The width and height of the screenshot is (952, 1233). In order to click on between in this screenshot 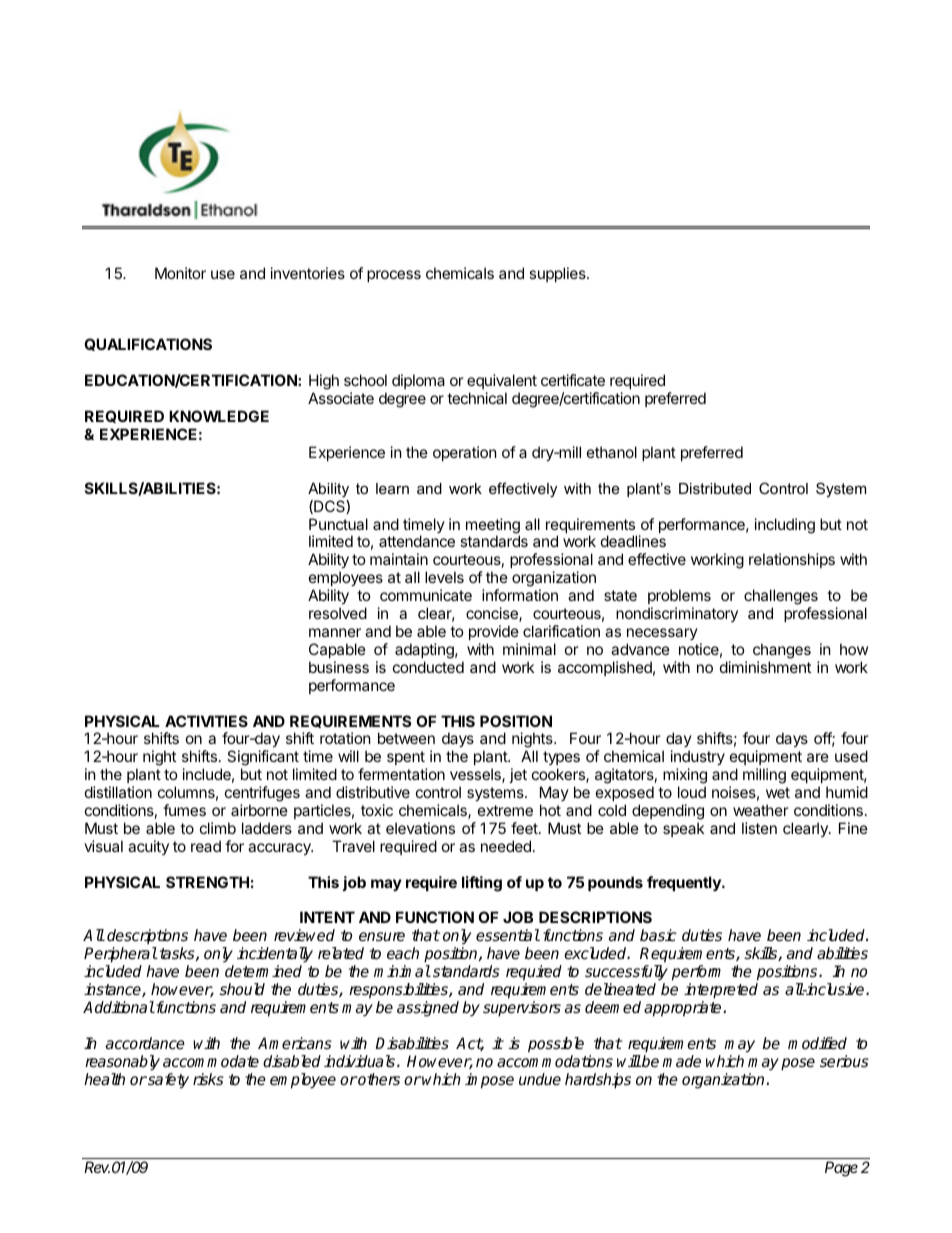, I will do `click(406, 738)`.
